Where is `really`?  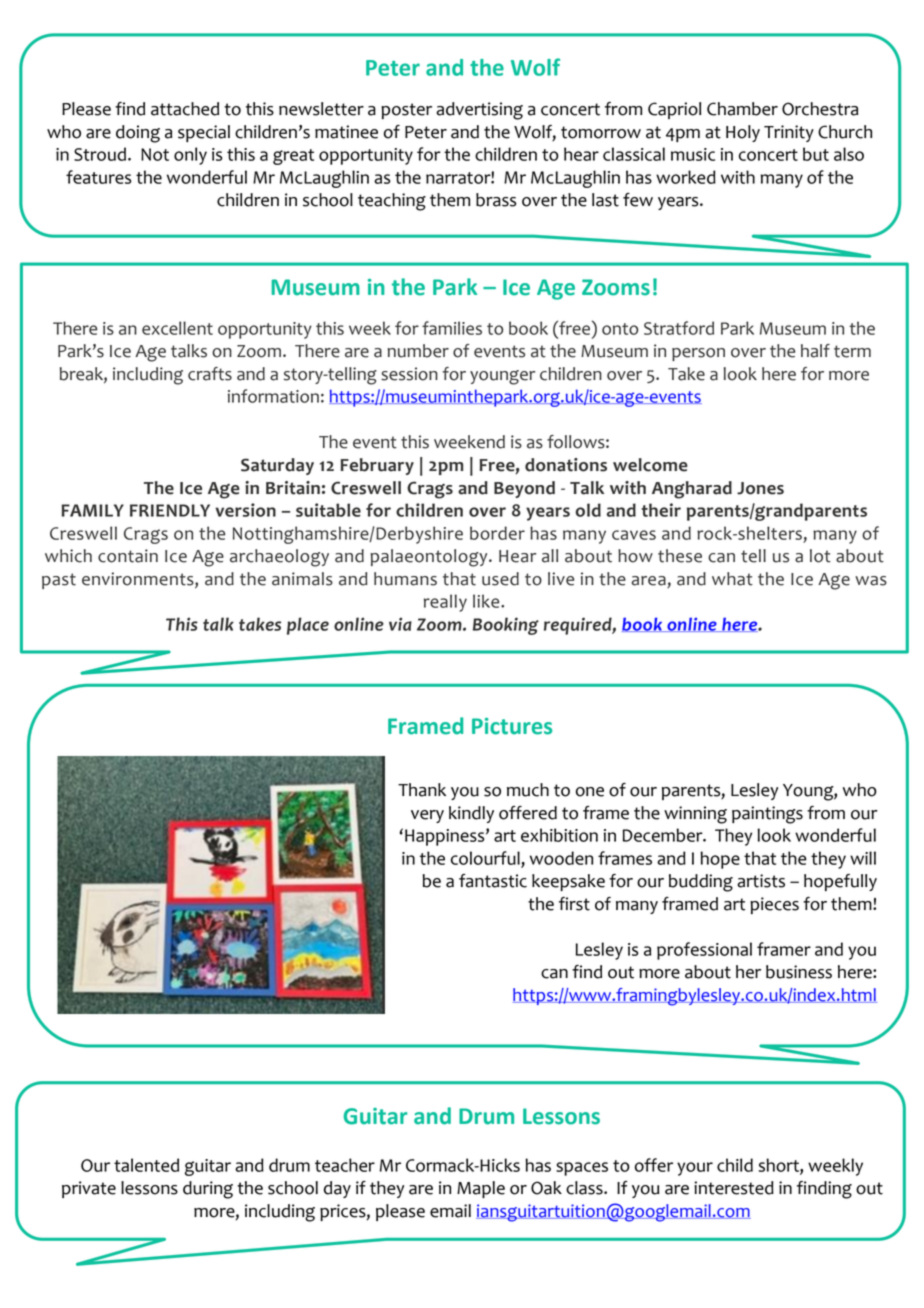 really is located at coordinates (445, 603).
